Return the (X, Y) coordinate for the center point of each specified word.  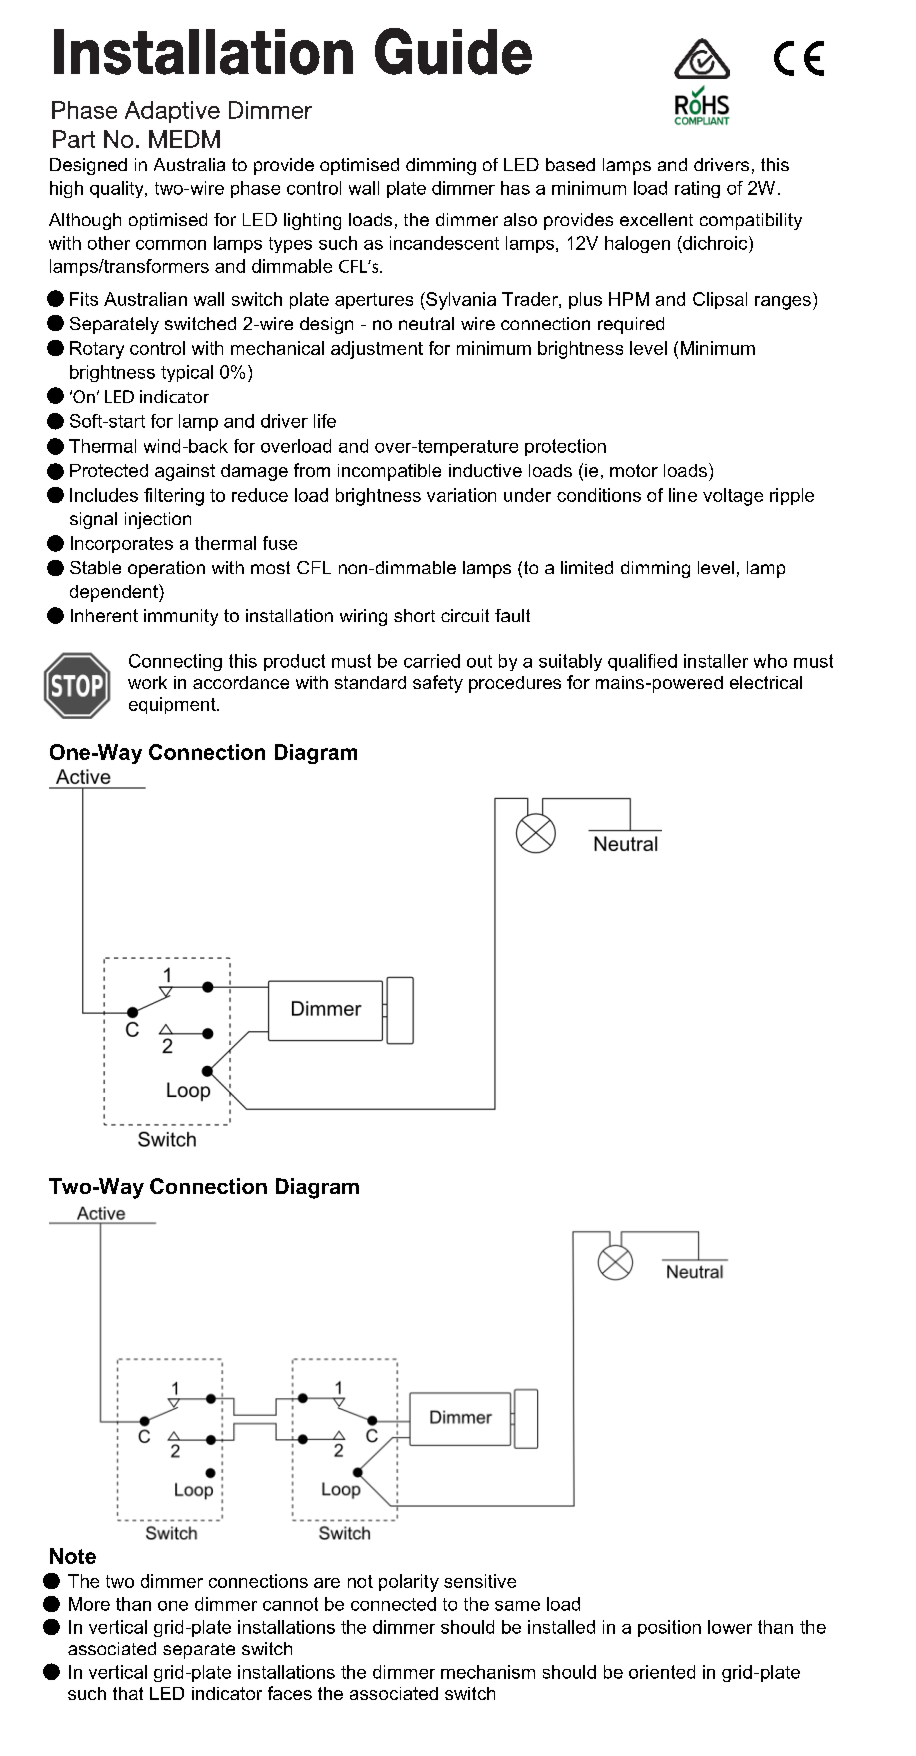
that (128, 1693)
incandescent (444, 243)
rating (697, 189)
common (171, 245)
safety (438, 684)
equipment (173, 705)
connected (393, 1604)
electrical (766, 682)
